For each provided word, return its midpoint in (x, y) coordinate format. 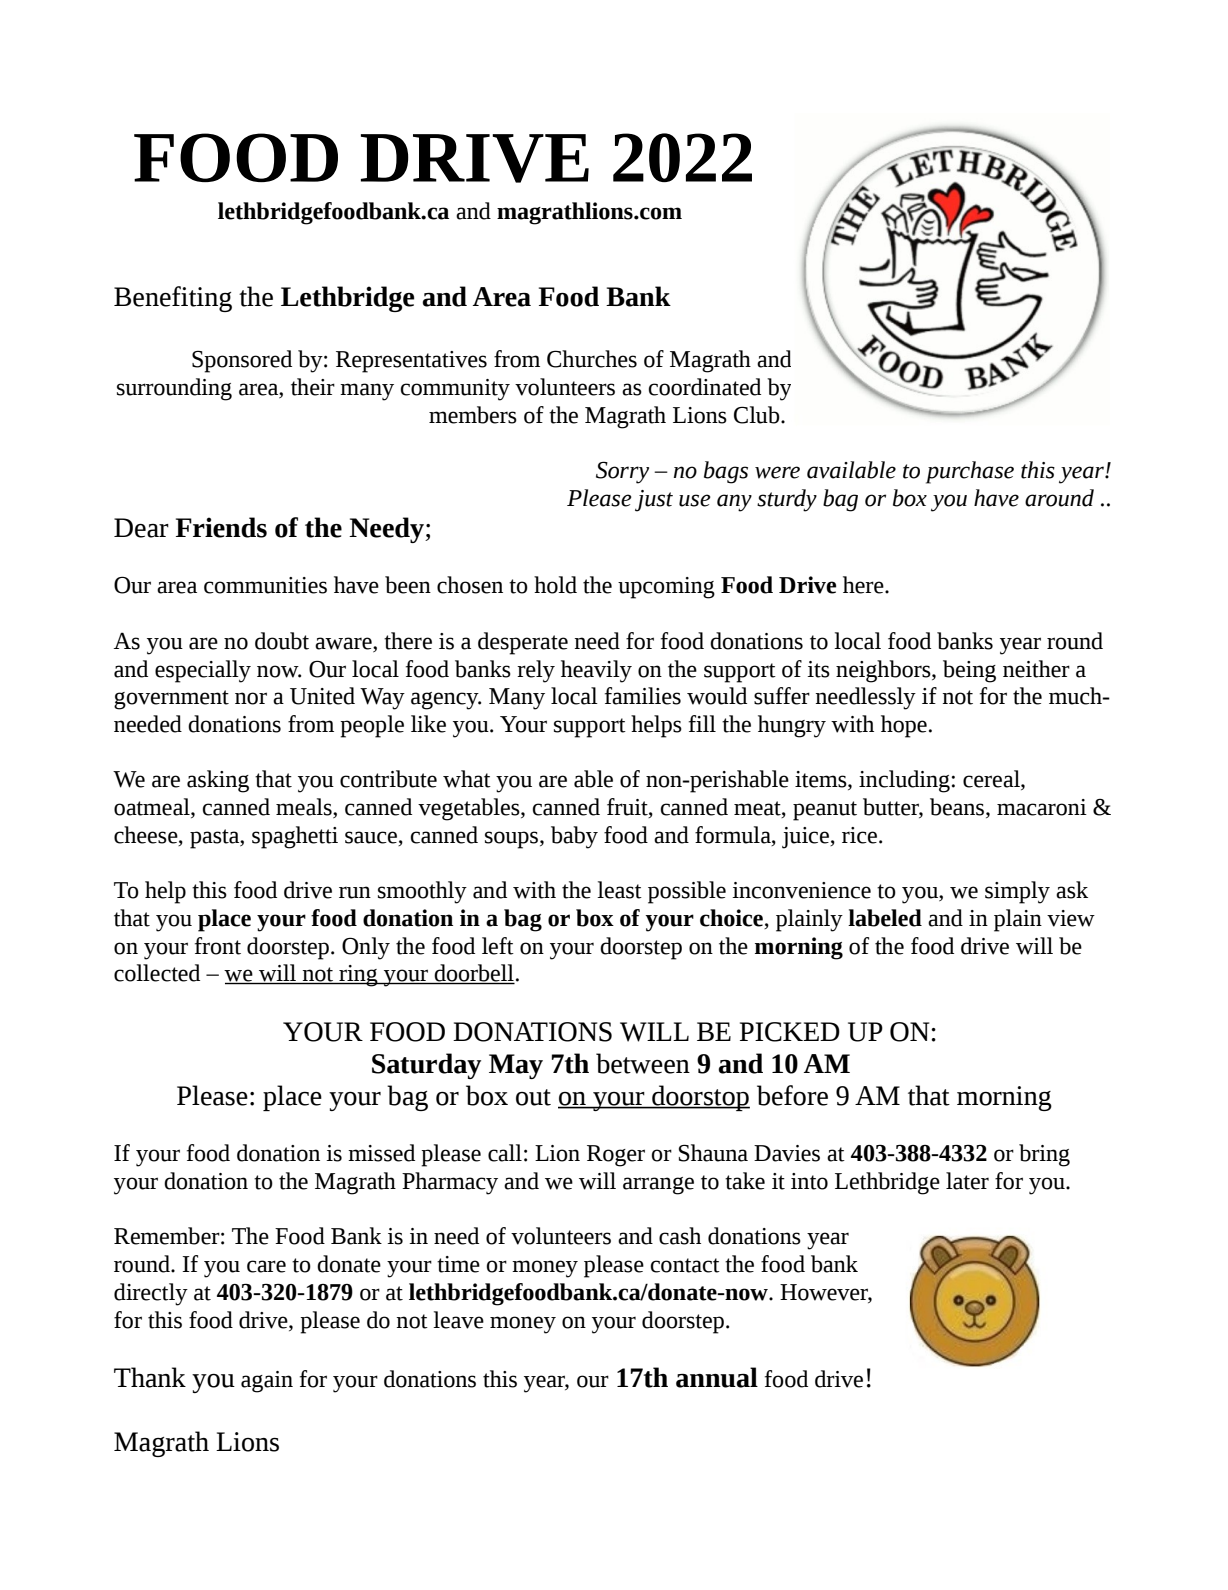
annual (717, 1377)
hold (555, 585)
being (969, 671)
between (643, 1063)
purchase (970, 472)
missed (381, 1153)
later (967, 1181)
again (267, 1382)
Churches (592, 359)
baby (574, 837)
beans (958, 808)
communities (265, 585)
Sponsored (242, 361)
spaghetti (295, 837)
